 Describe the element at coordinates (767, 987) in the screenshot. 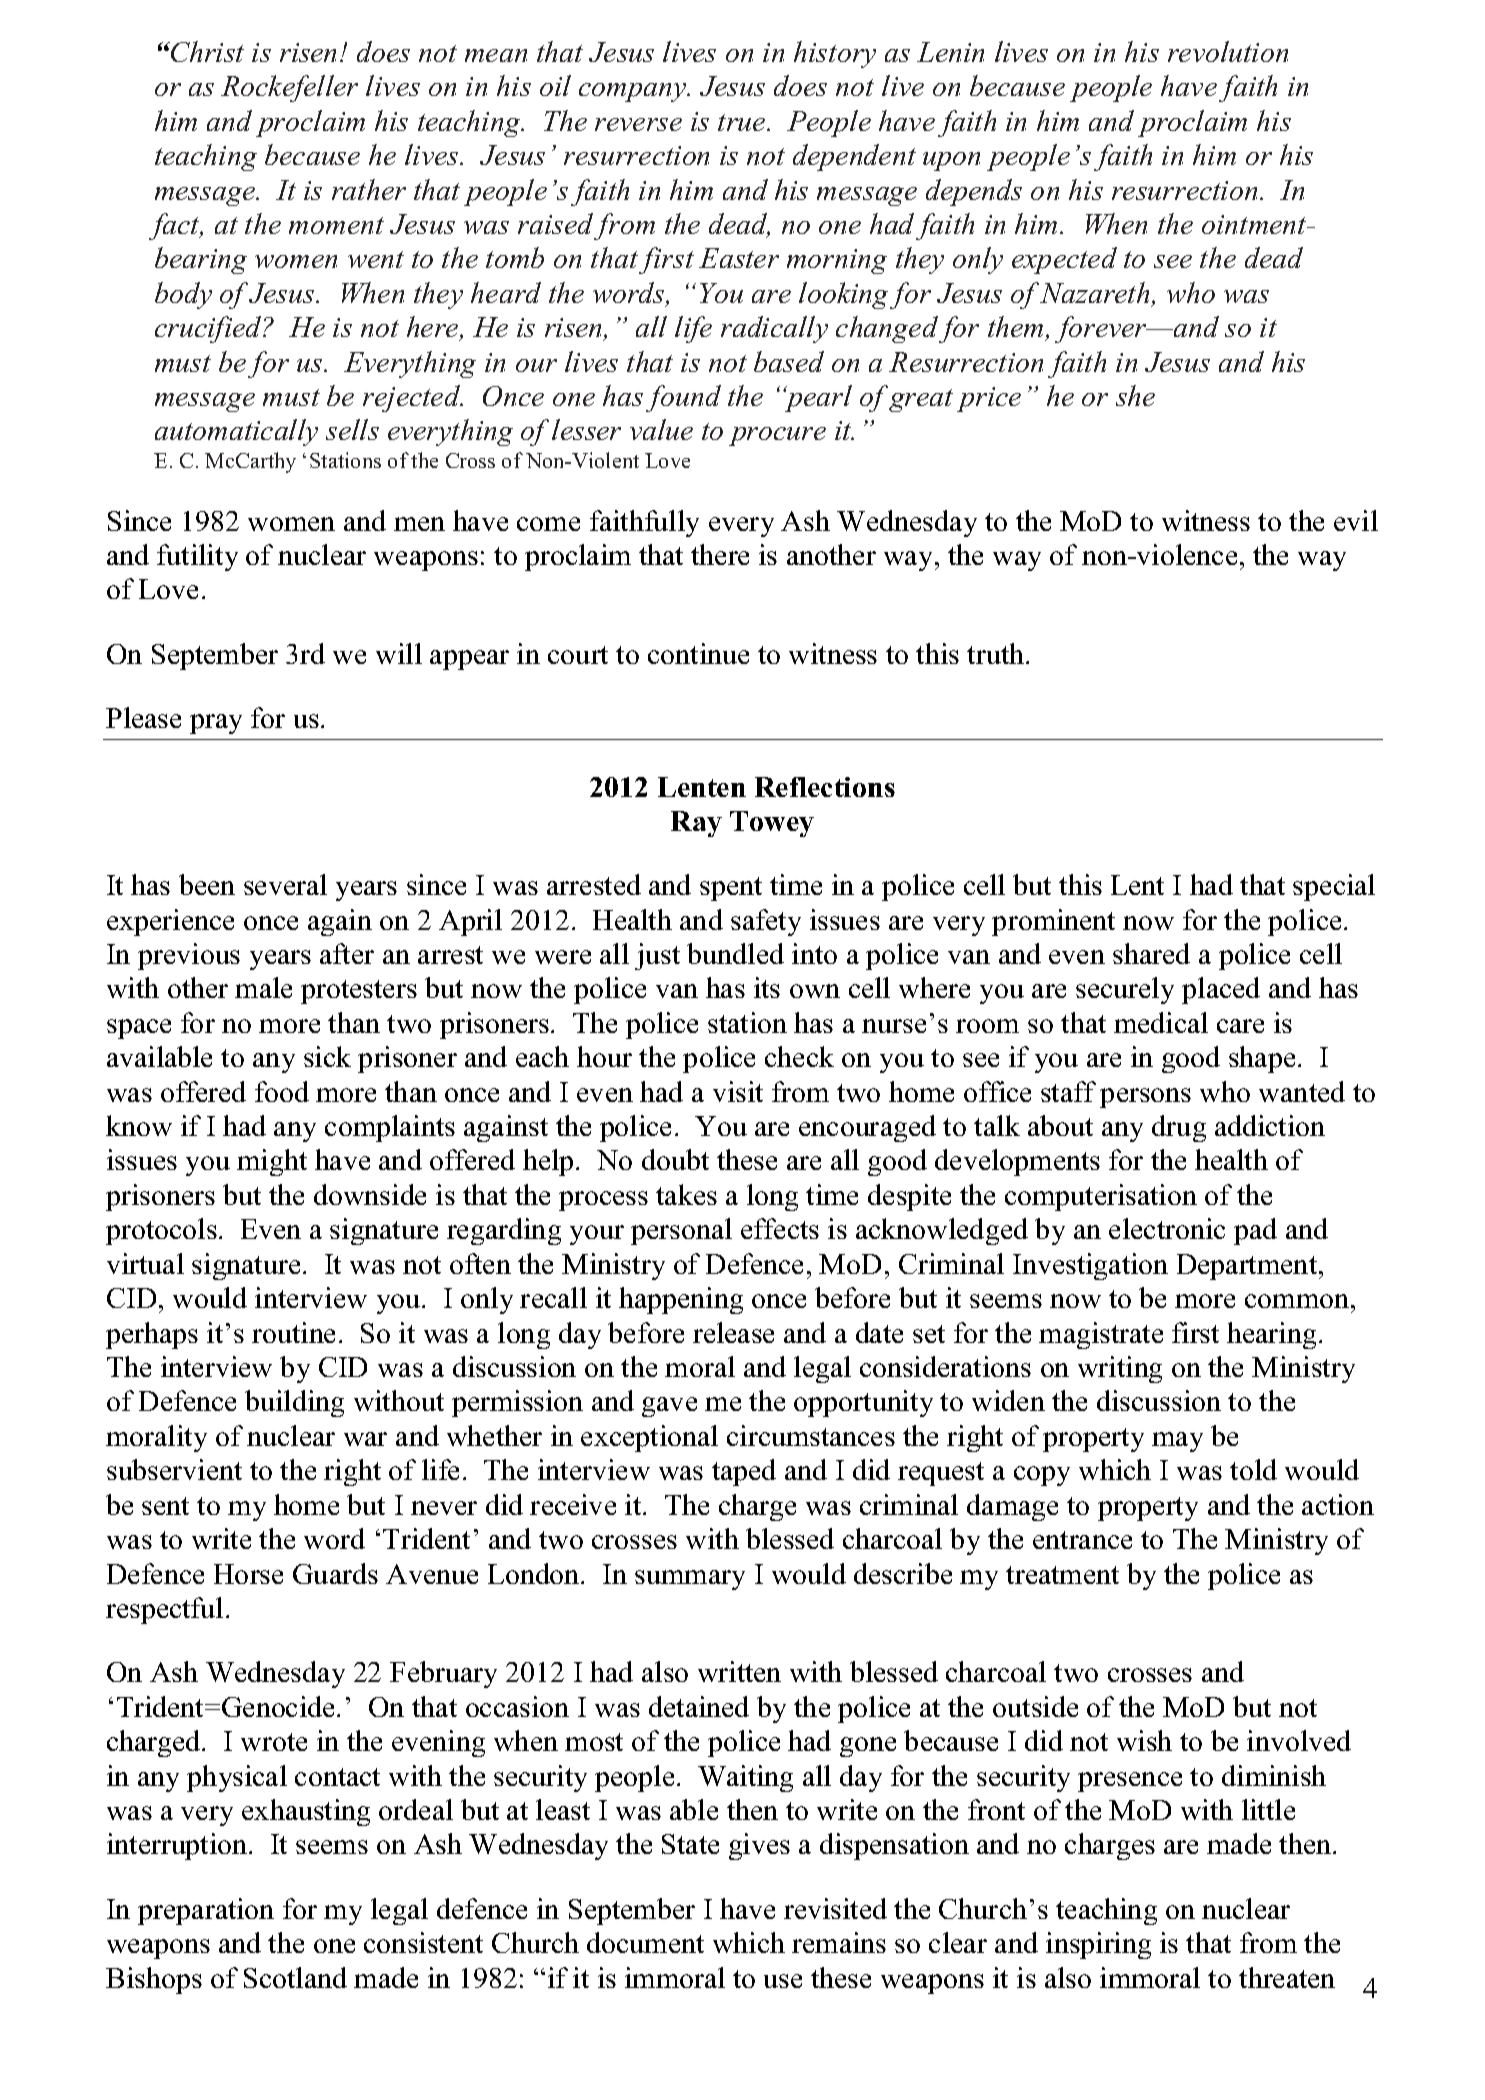

I see `its` at that location.
